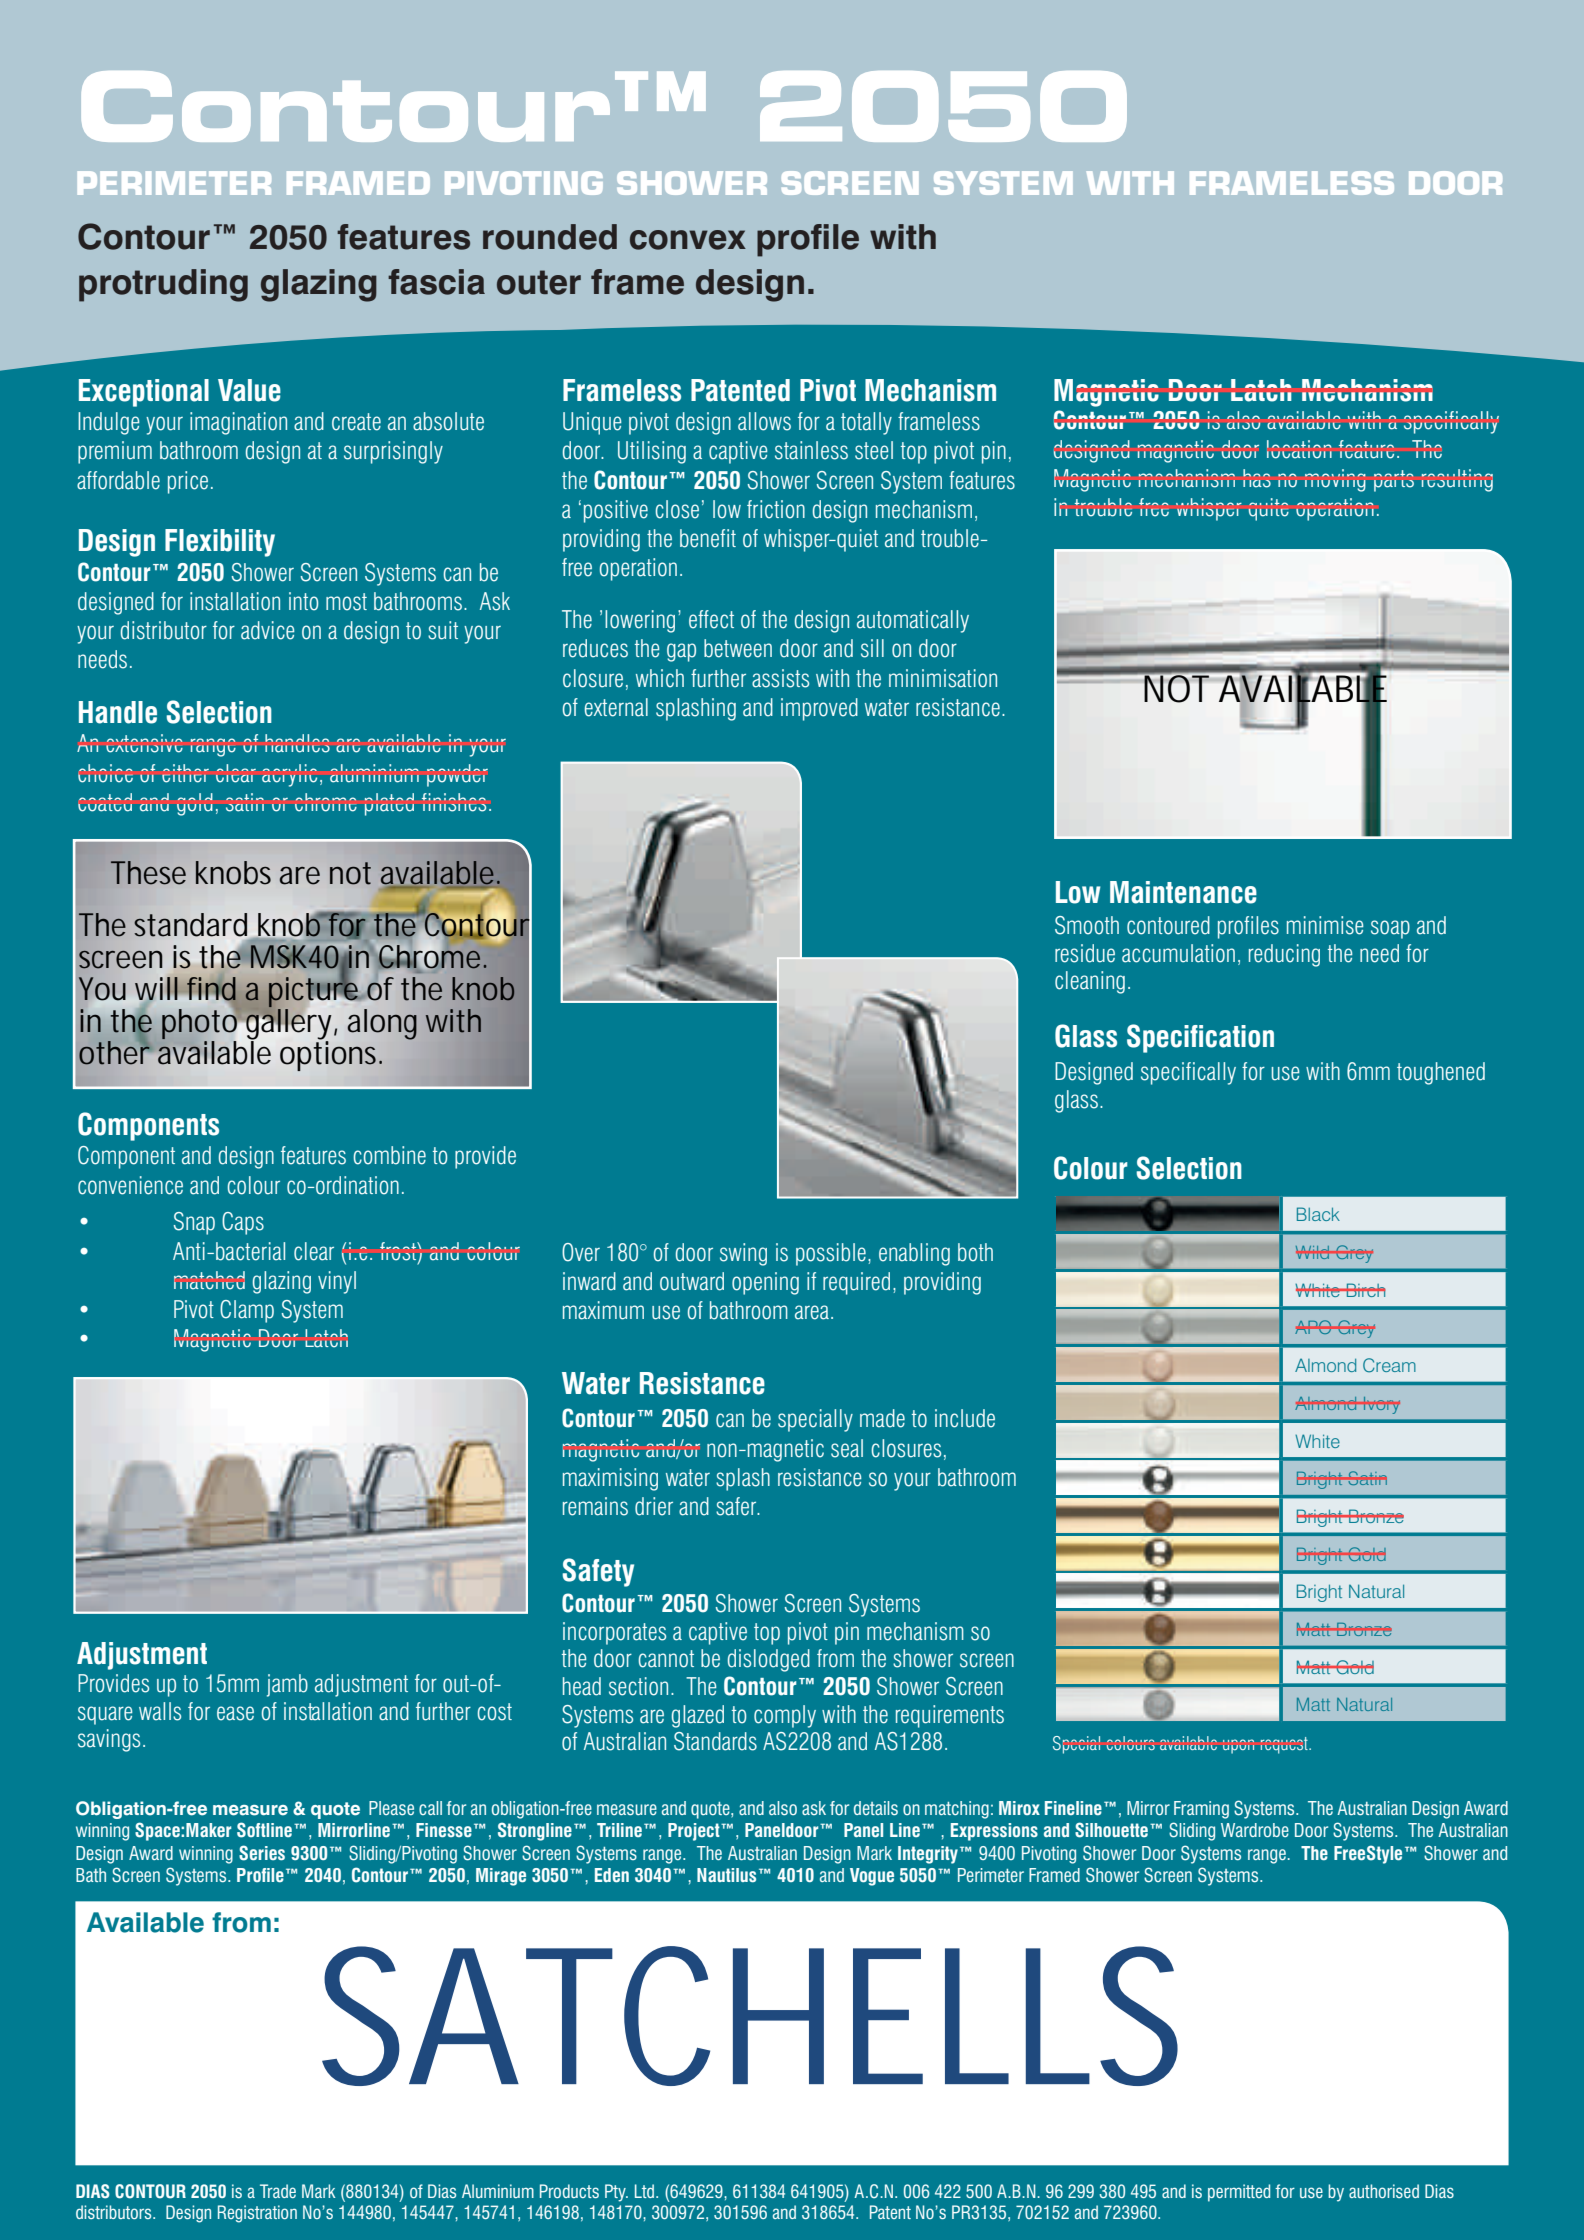  I want to click on jamb, so click(287, 1685).
